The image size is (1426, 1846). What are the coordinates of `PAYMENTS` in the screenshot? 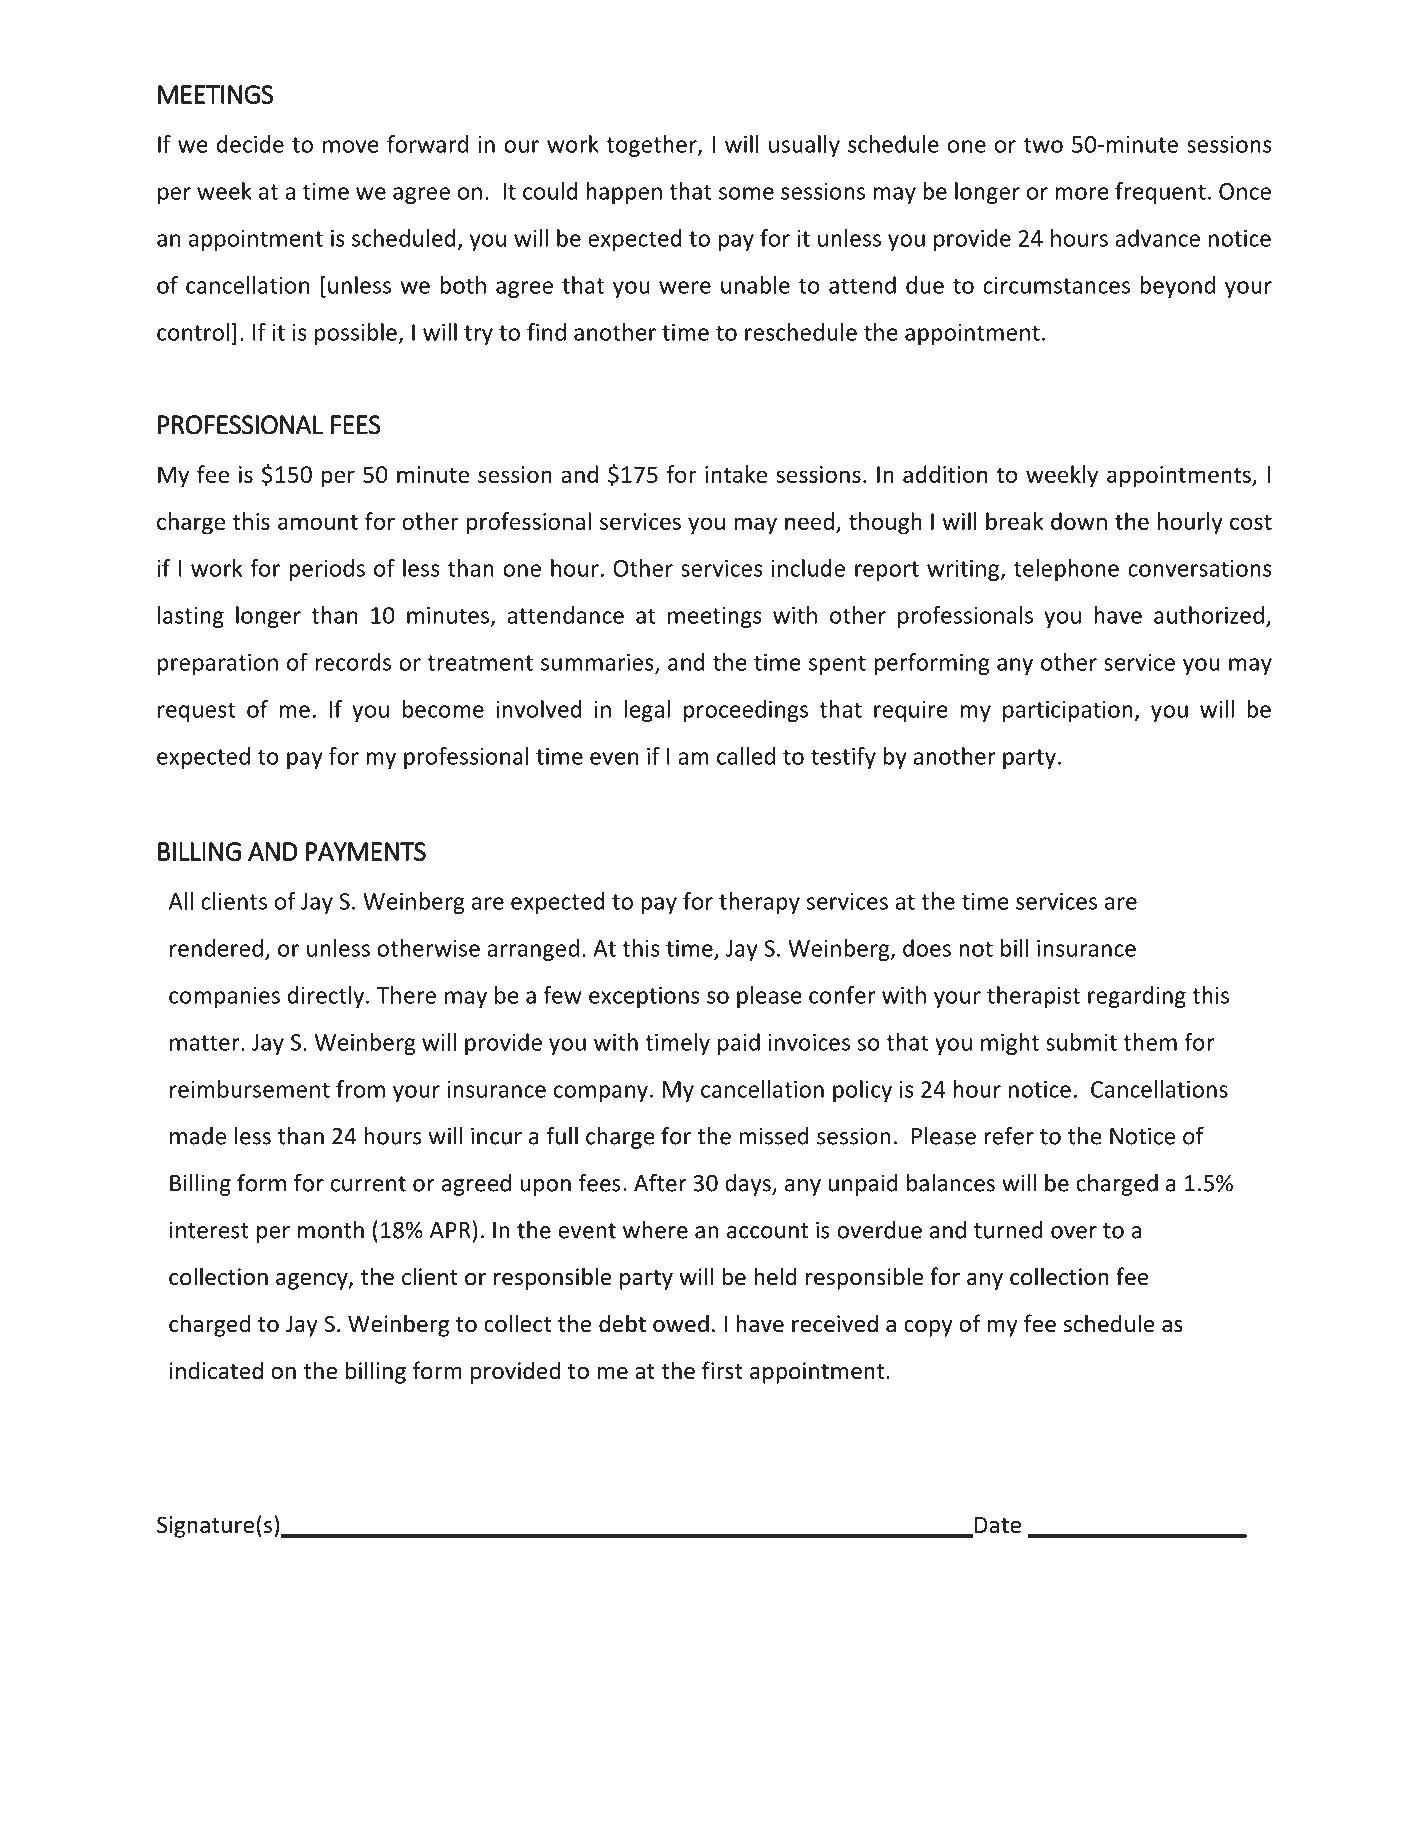 It's located at (366, 852).
